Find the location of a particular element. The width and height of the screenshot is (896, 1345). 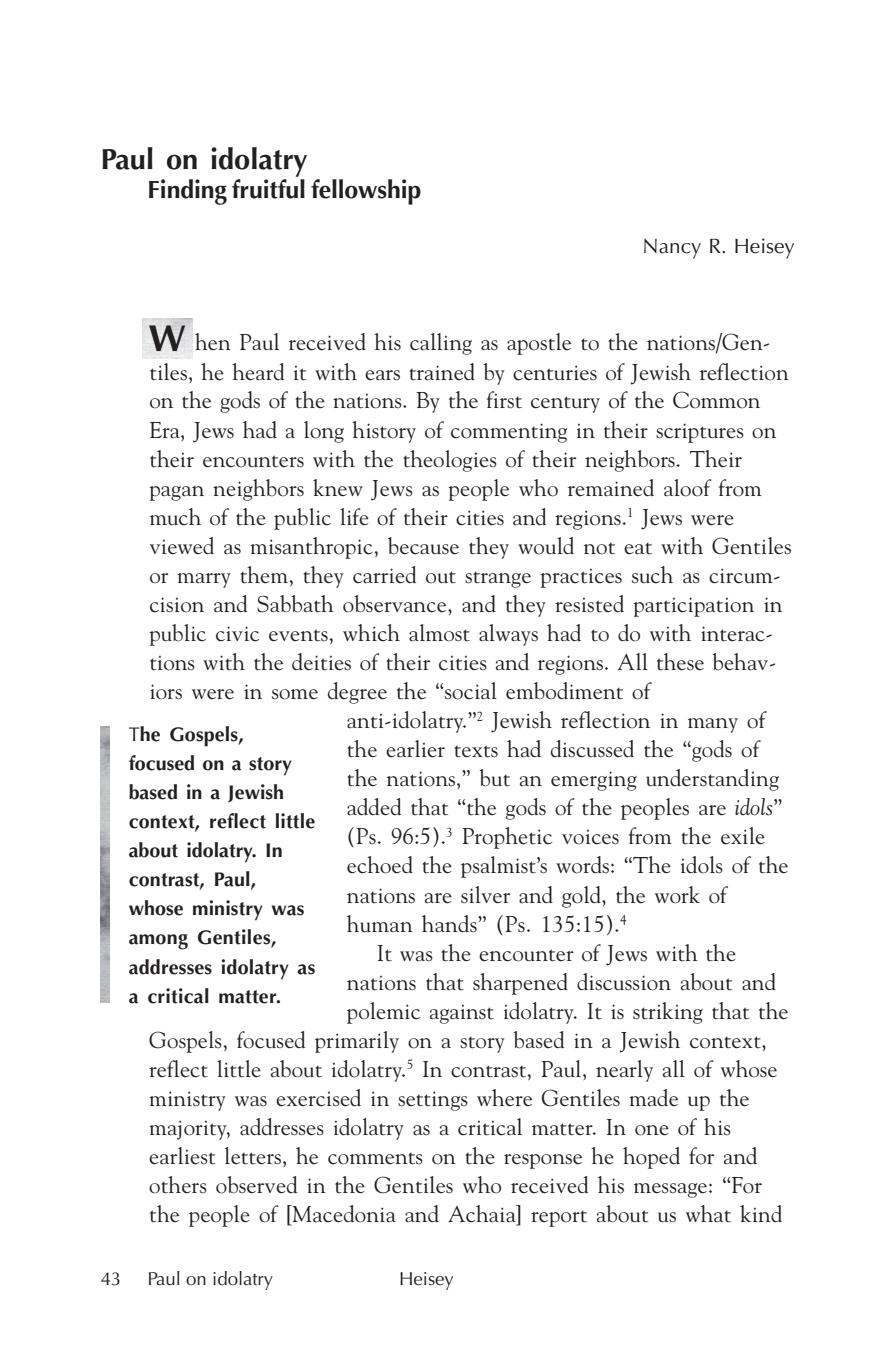

Nancy is located at coordinates (672, 249).
